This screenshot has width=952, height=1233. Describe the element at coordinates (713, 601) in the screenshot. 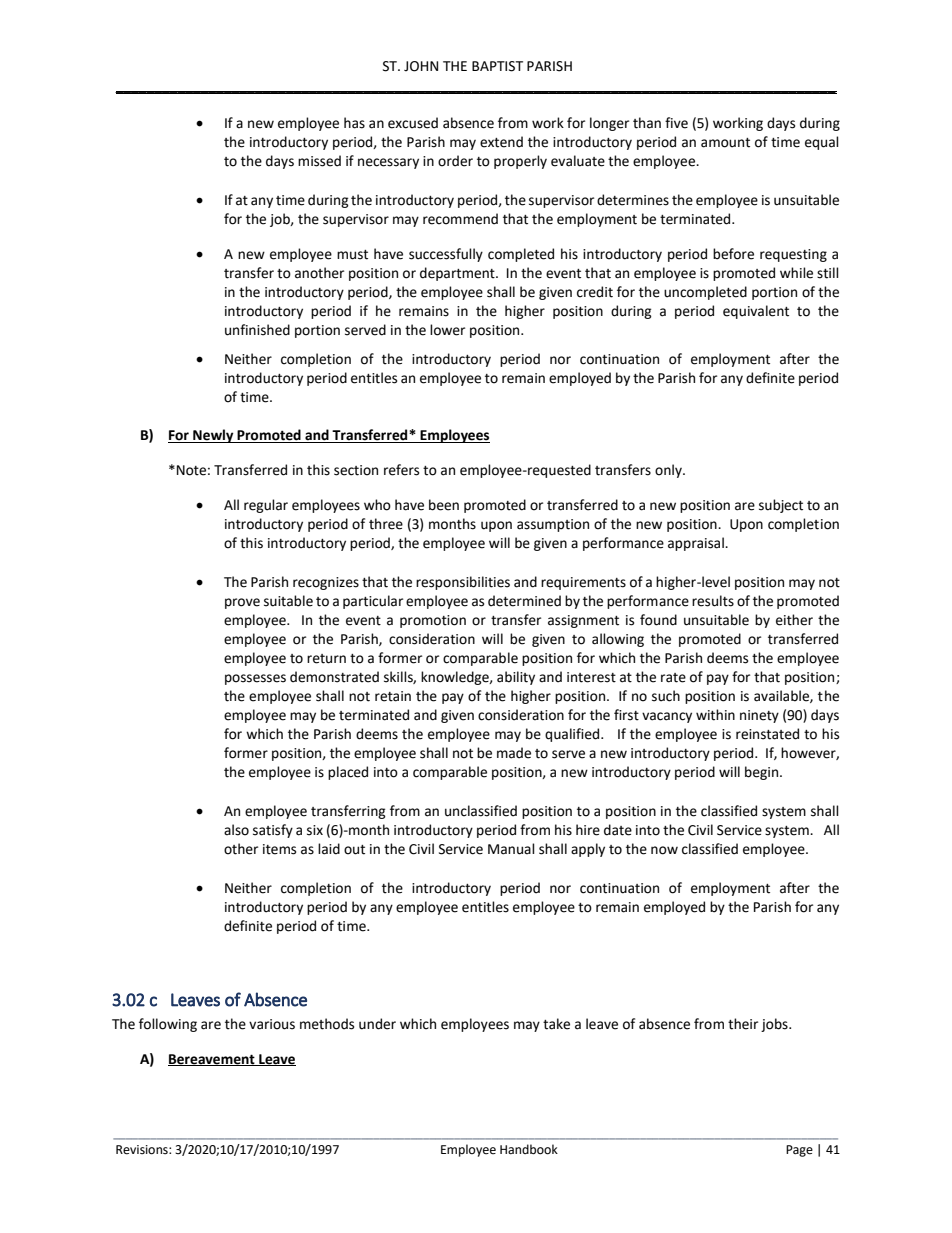

I see `results` at that location.
